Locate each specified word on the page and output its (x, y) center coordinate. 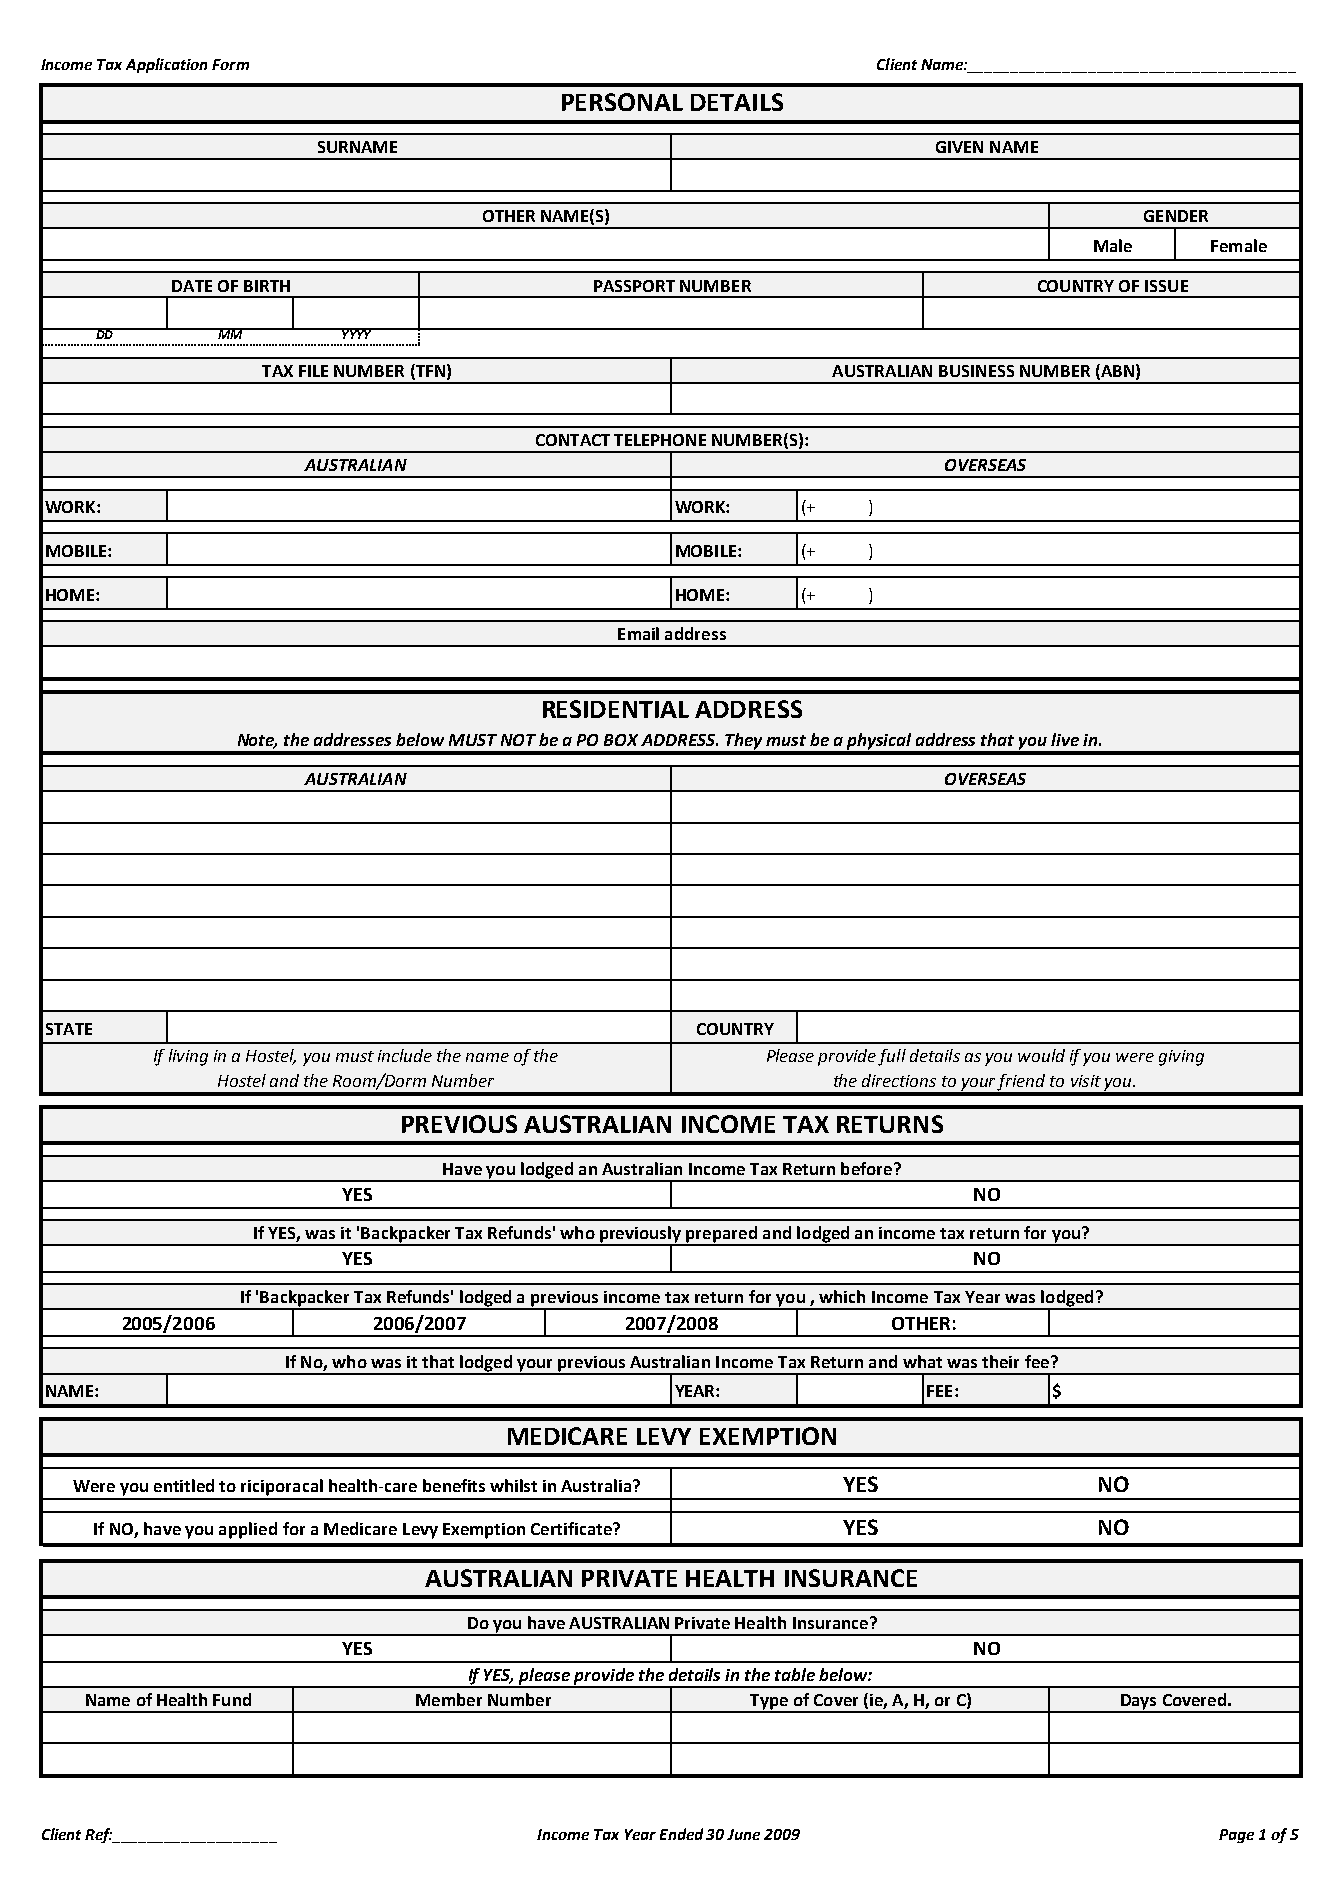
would (1041, 1055)
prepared (721, 1235)
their (1000, 1361)
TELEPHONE (660, 440)
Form (230, 64)
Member (449, 1699)
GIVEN (959, 147)
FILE (313, 371)
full (892, 1057)
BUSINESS (976, 371)
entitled (184, 1485)
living (188, 1057)
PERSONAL (622, 102)
